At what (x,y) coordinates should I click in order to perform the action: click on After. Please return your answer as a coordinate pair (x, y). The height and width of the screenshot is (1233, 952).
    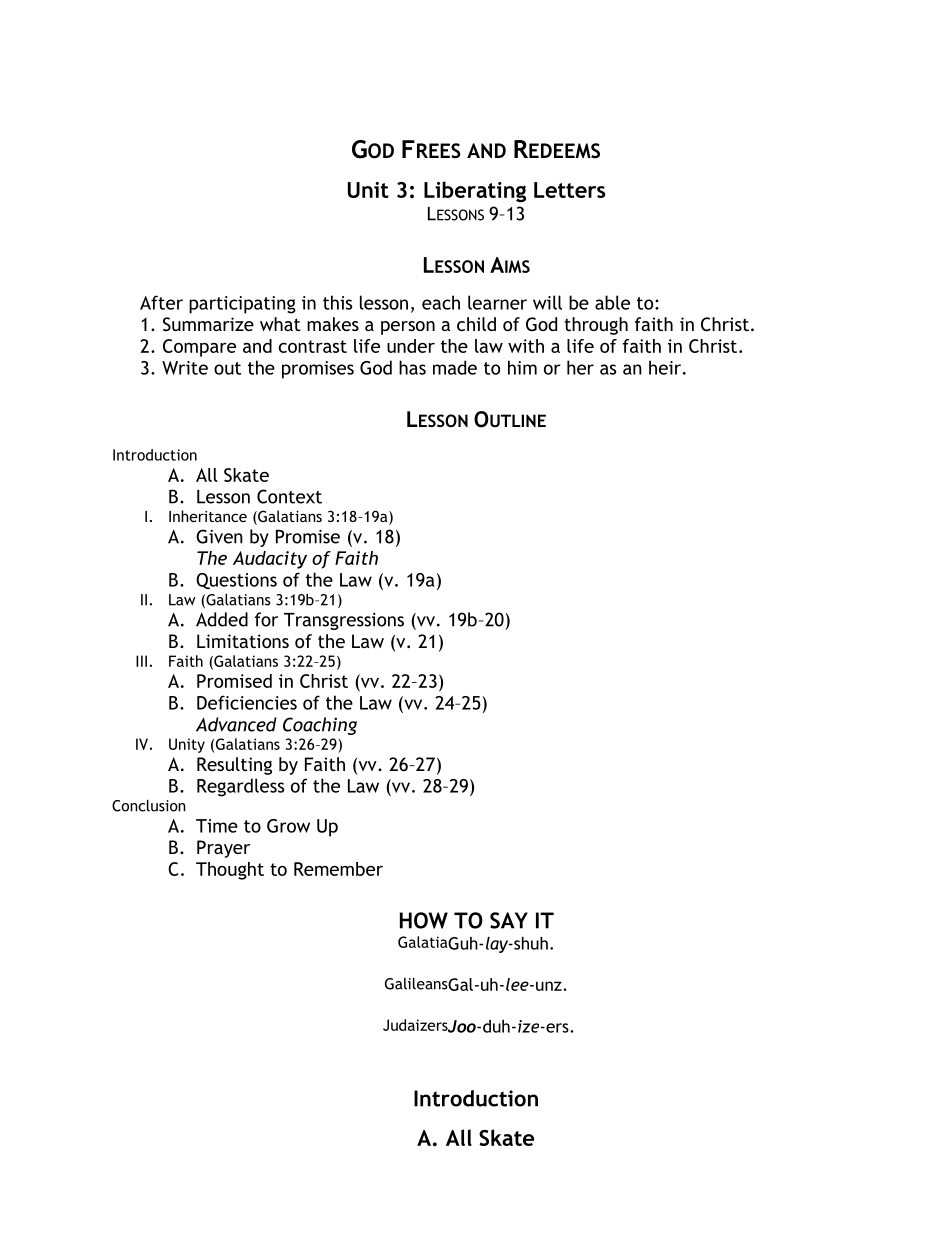
    Looking at the image, I should click on (161, 302).
